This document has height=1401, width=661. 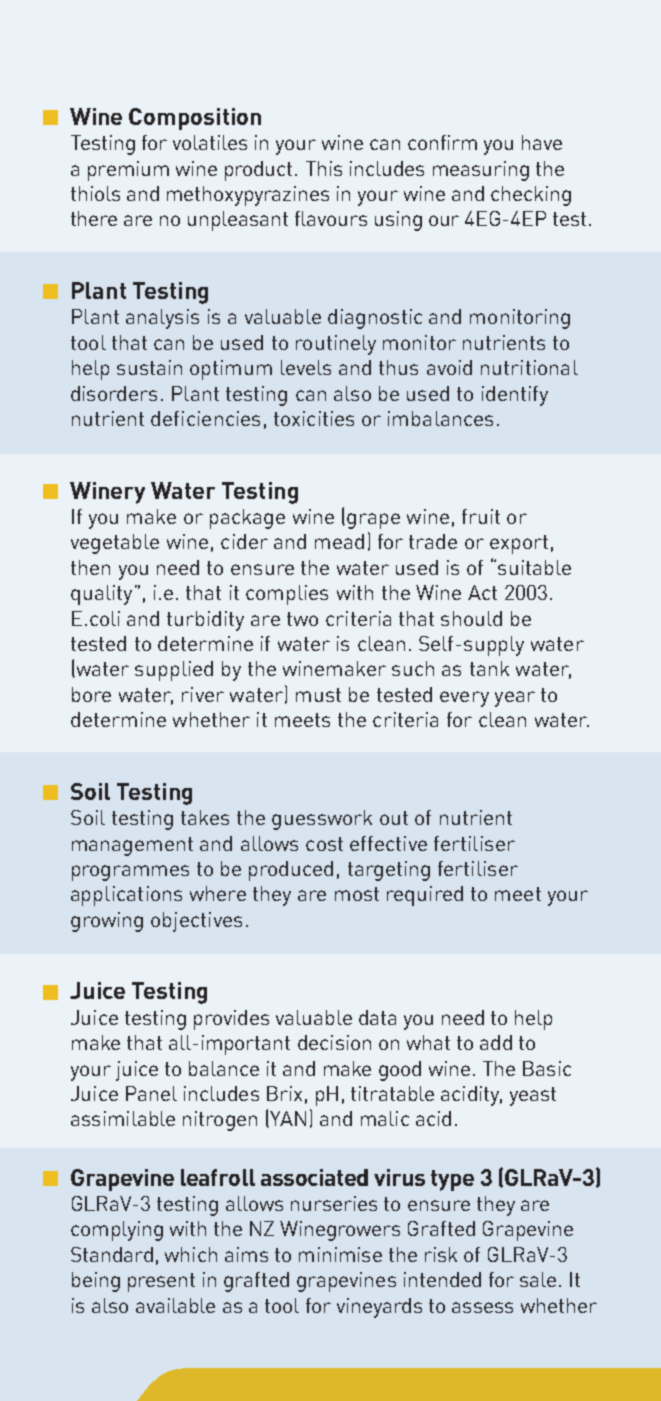 What do you see at coordinates (115, 544) in the document?
I see `vegetable` at bounding box center [115, 544].
